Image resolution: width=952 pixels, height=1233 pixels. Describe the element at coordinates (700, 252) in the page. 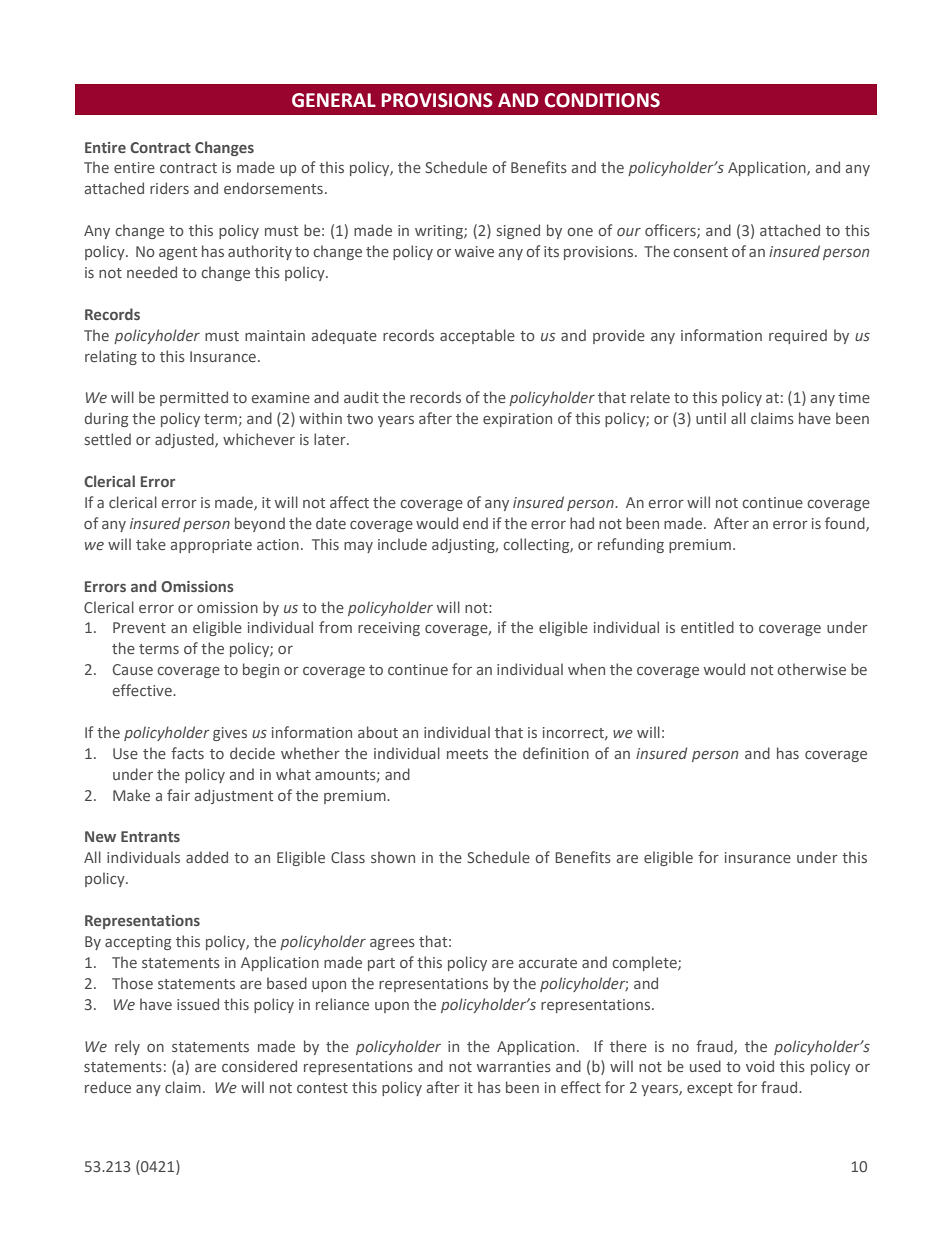

I see `consent` at that location.
